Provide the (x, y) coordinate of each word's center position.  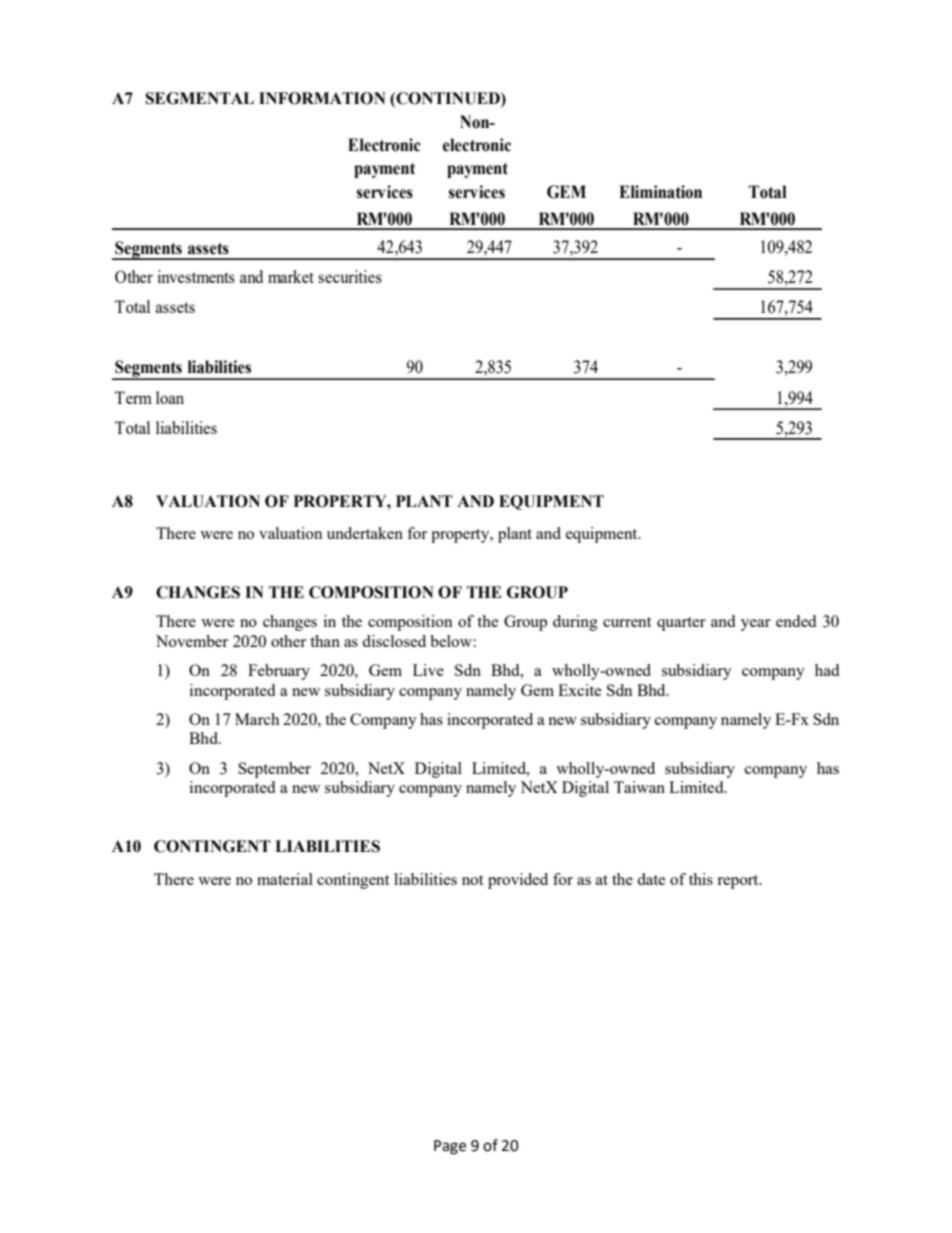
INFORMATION (322, 98)
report (739, 882)
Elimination (660, 192)
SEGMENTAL (199, 98)
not (472, 880)
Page (450, 1147)
